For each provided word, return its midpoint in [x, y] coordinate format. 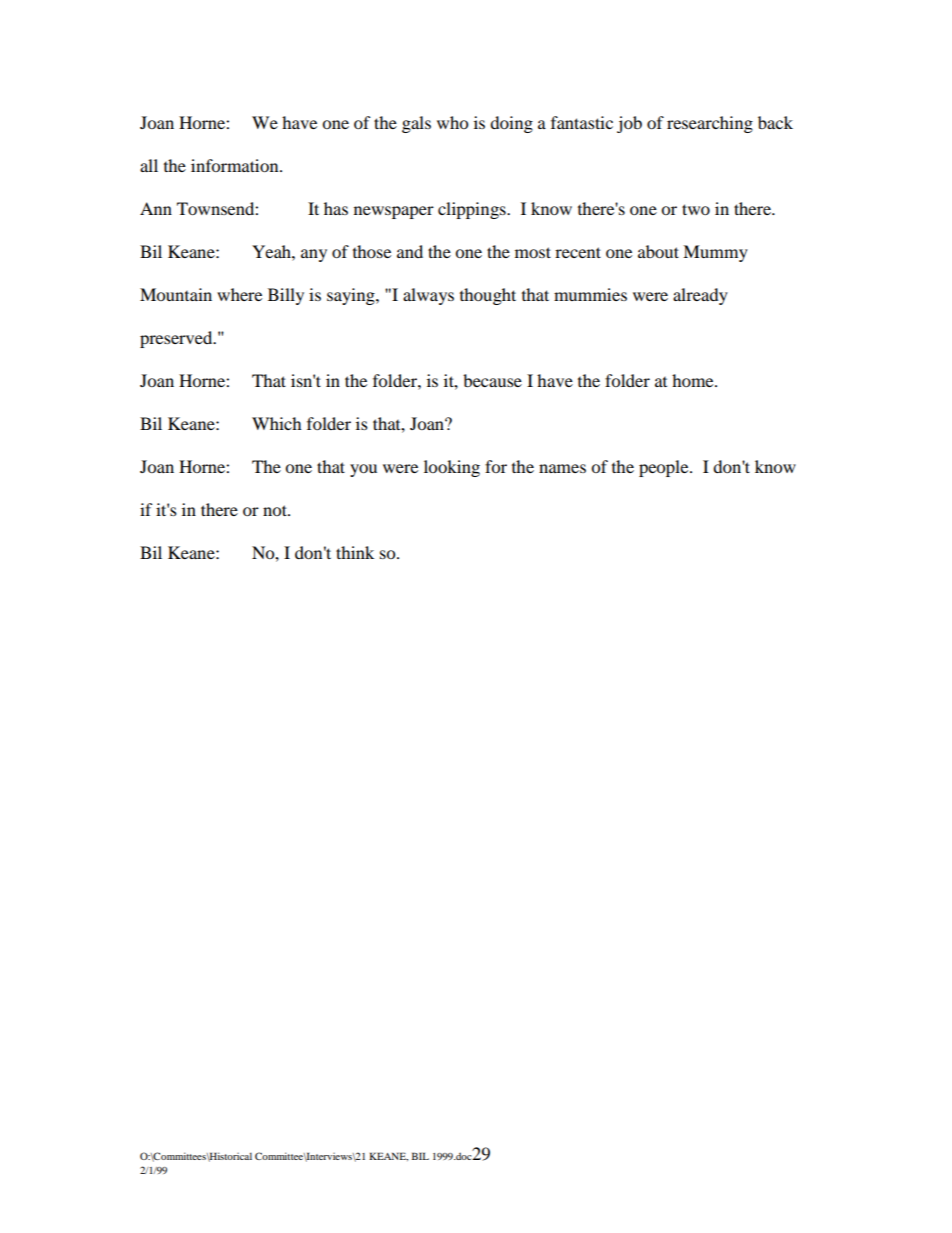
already [700, 296]
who [452, 122]
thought [488, 296]
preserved [177, 339]
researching [710, 124]
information [236, 165]
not [276, 510]
